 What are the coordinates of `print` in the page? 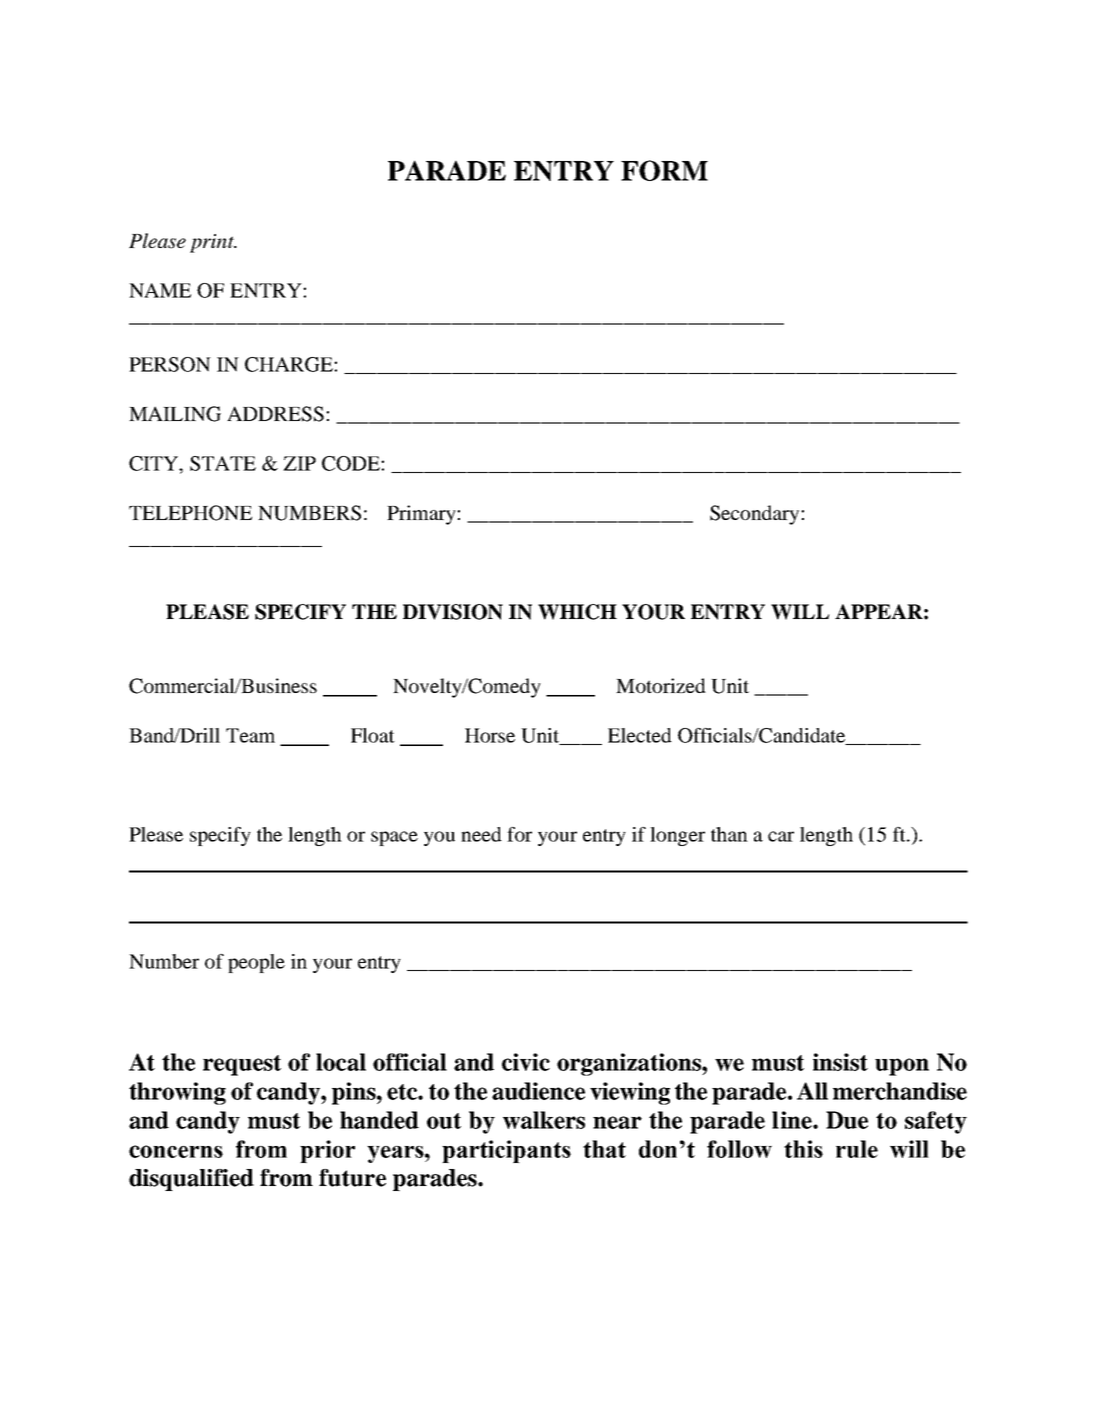 It's located at (213, 243).
